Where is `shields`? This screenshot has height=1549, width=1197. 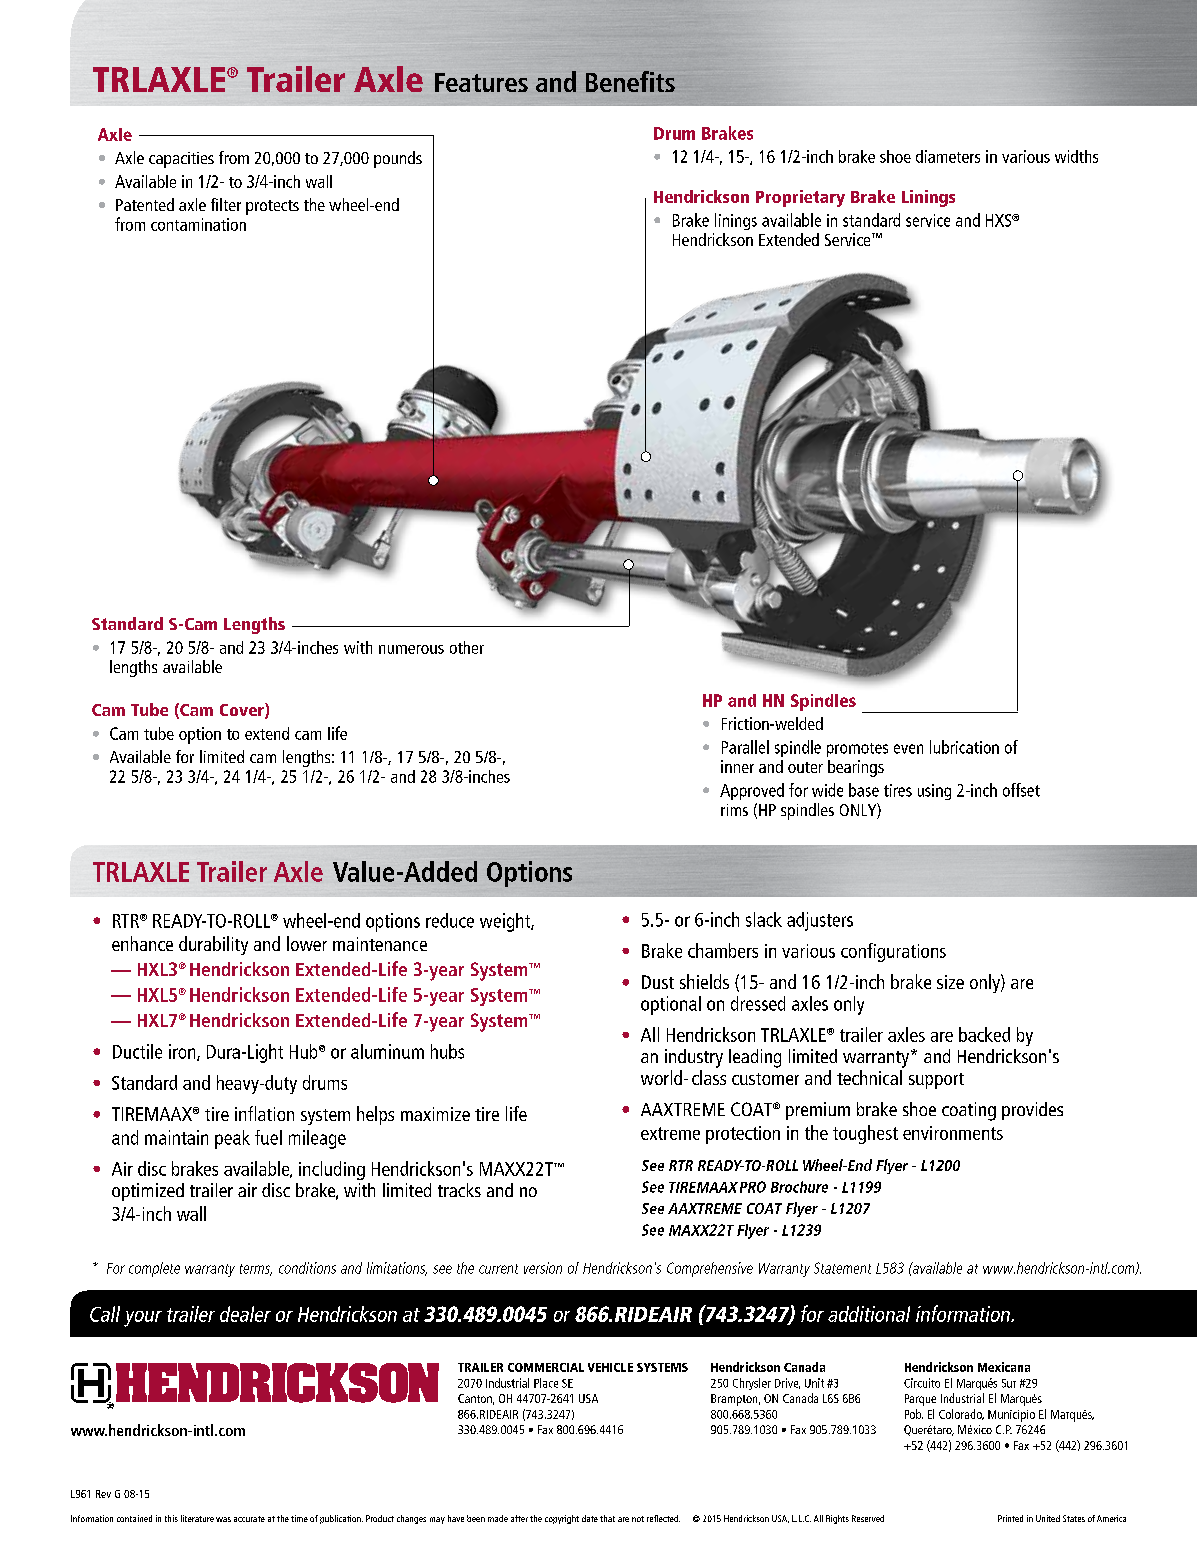 shields is located at coordinates (704, 981).
